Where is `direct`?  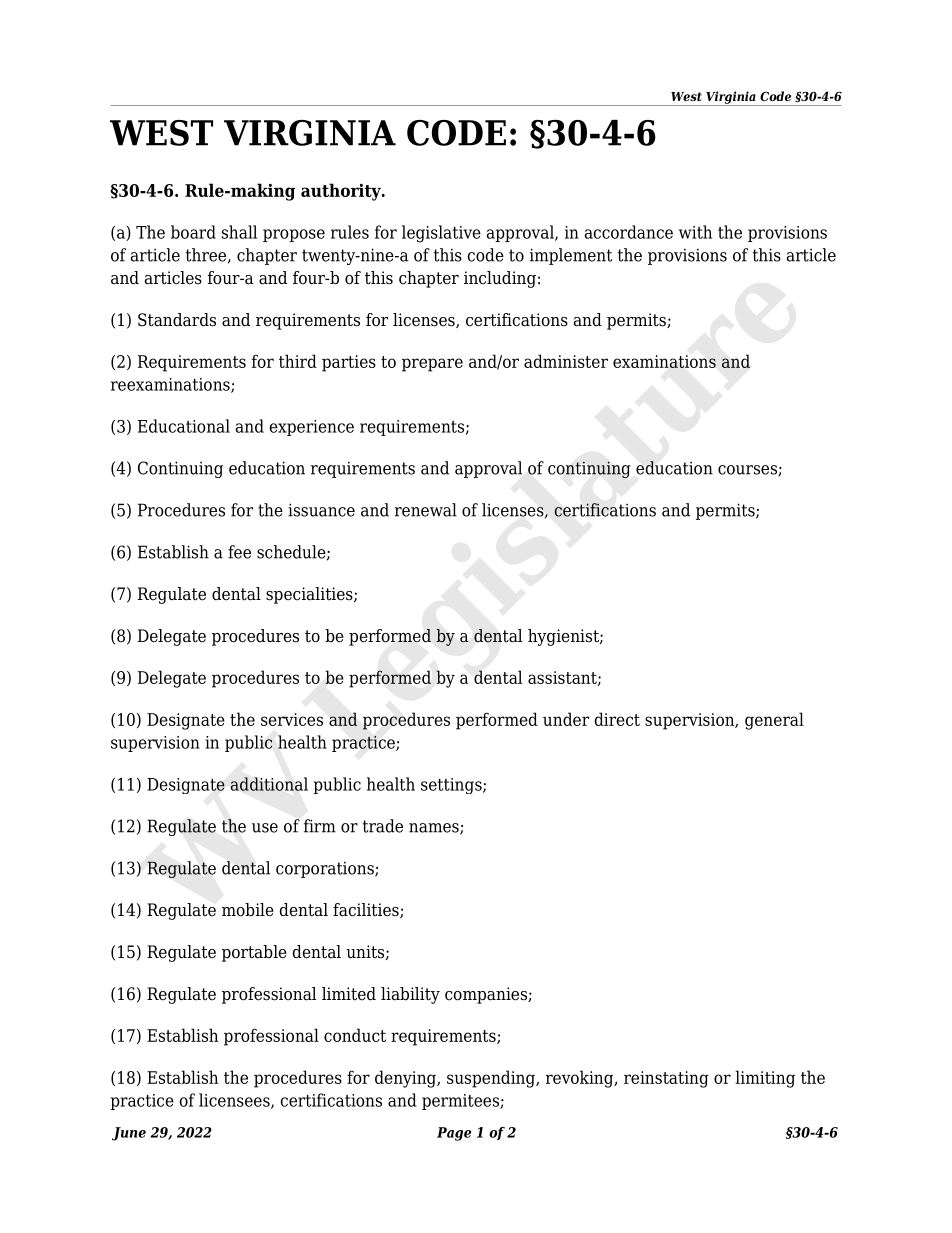
direct is located at coordinates (617, 719).
